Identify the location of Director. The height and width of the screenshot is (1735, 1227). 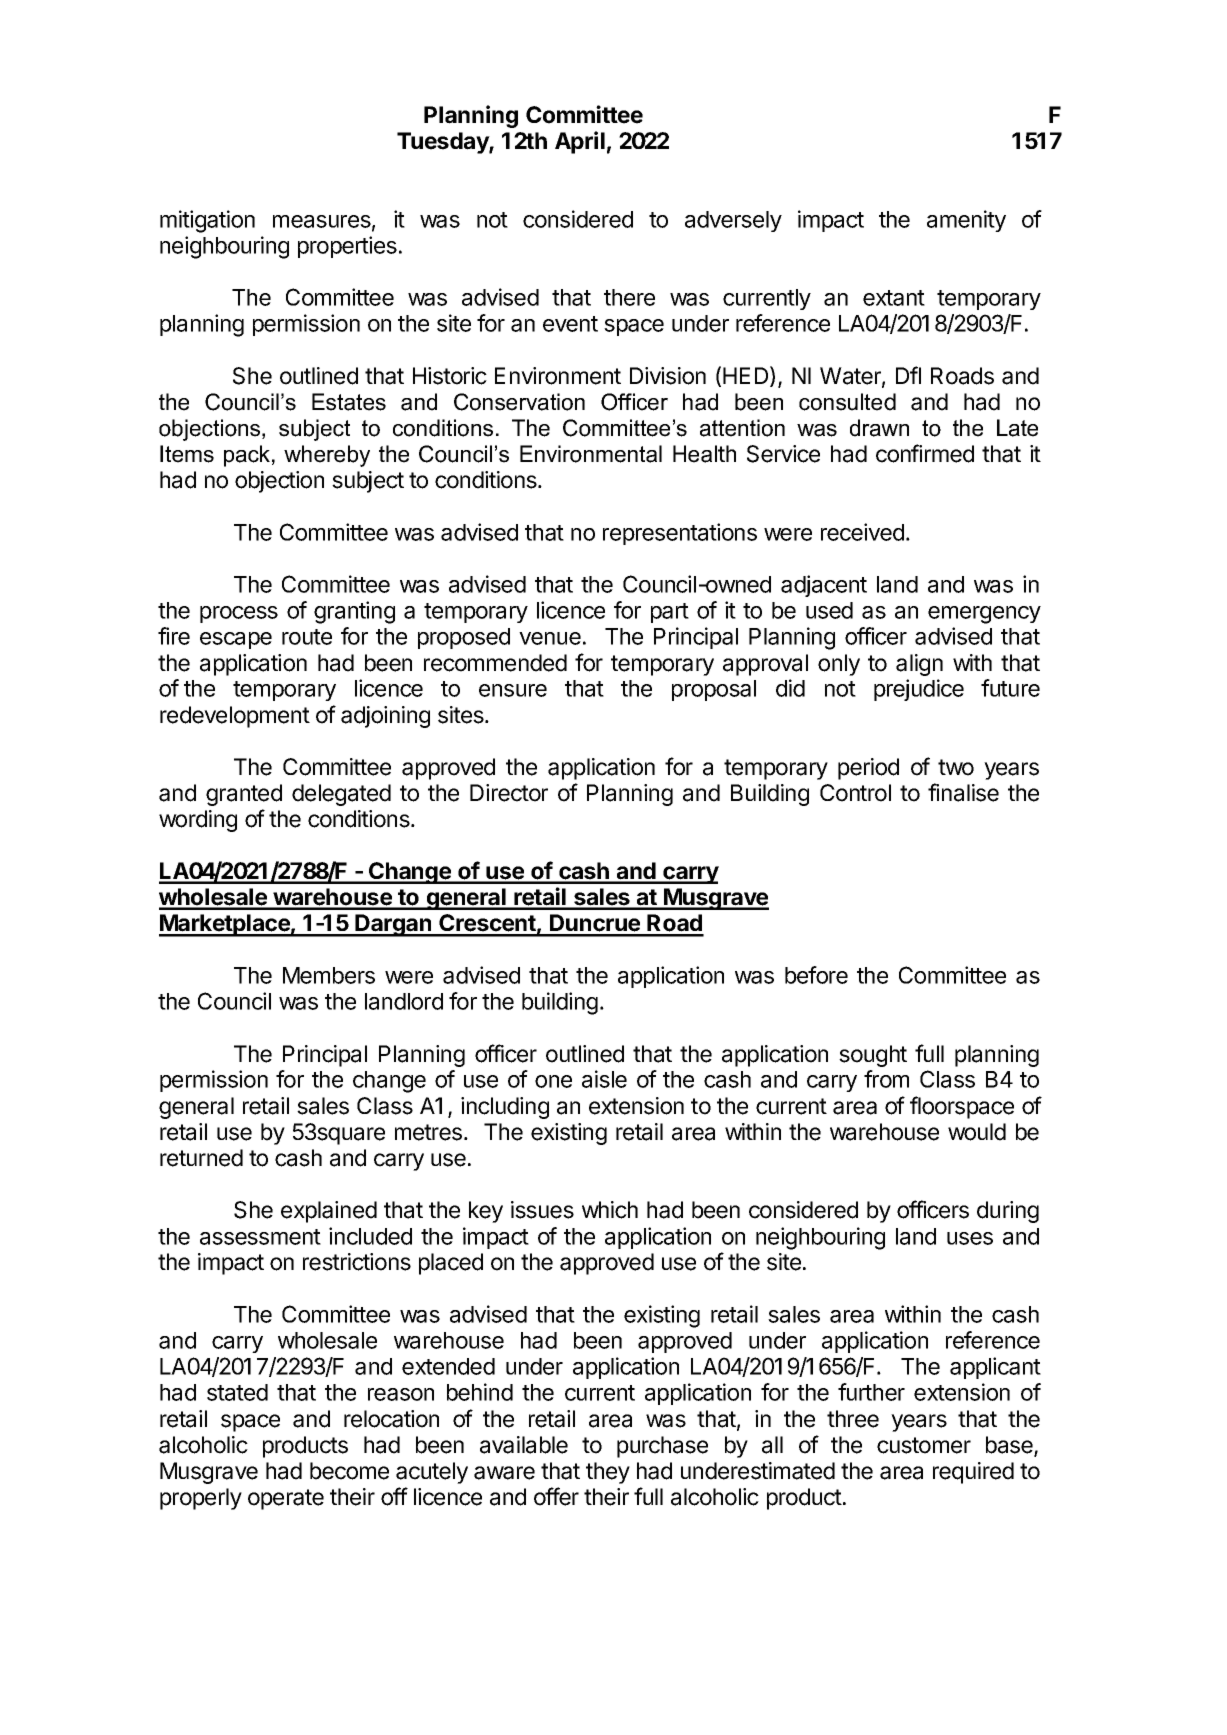
(509, 793).
